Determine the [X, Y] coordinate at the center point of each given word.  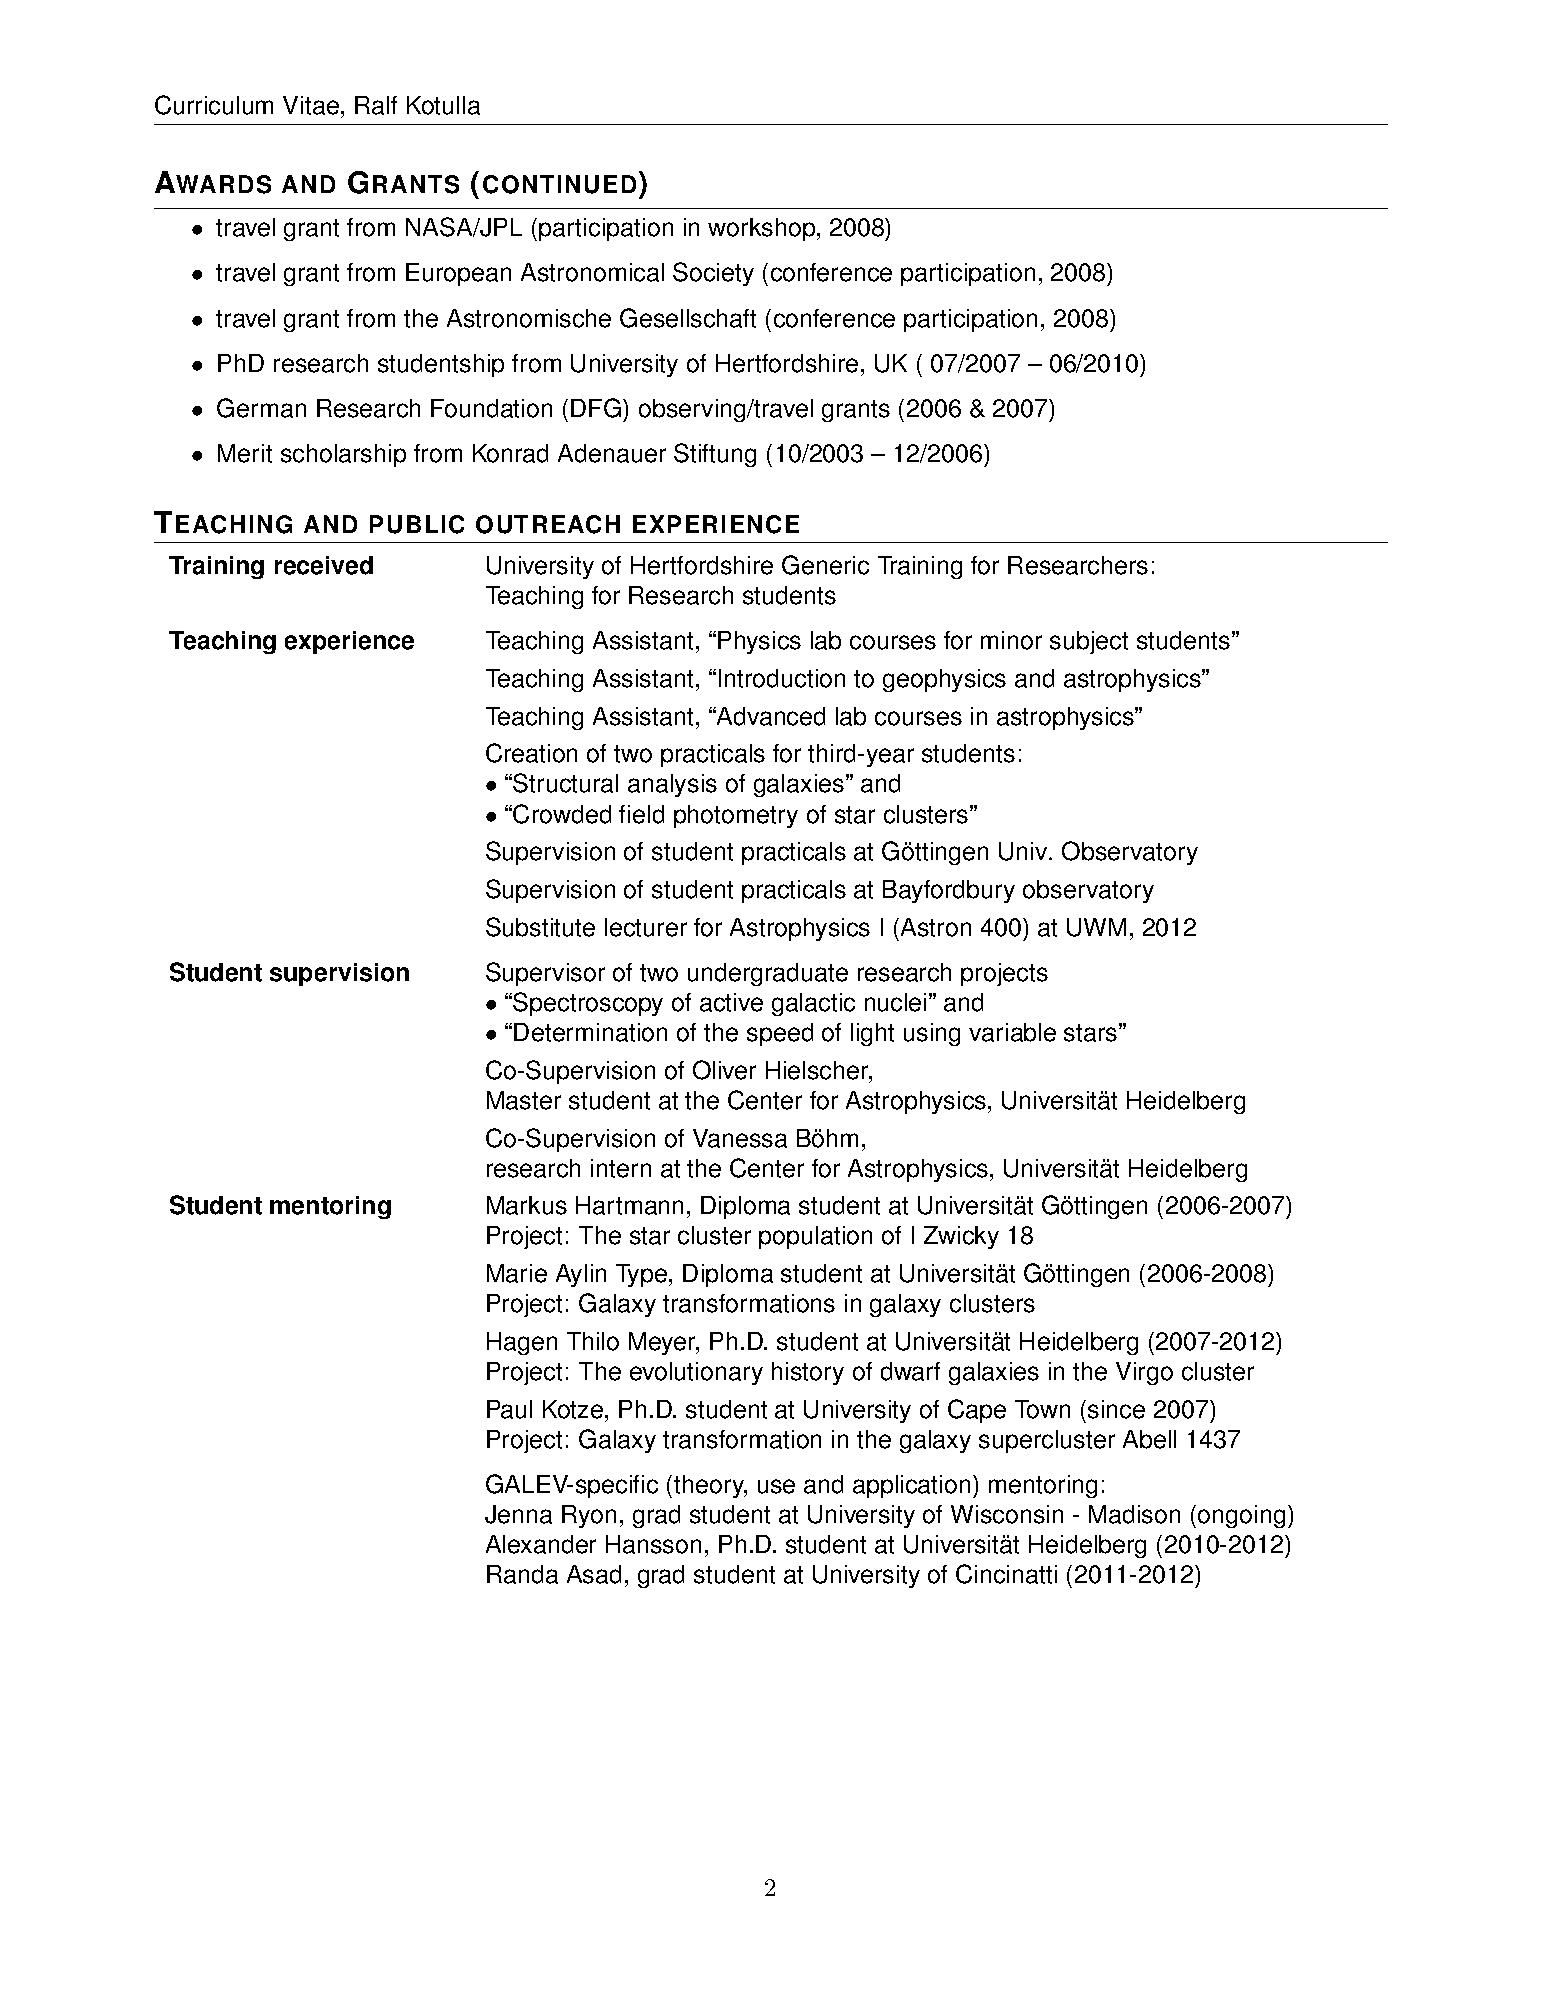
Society [713, 274]
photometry [736, 816]
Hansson [653, 1544]
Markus [527, 1205]
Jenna [518, 1514]
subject [1089, 642]
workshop [763, 229]
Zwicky [961, 1237]
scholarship [343, 455]
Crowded [562, 814]
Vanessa [740, 1138]
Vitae [311, 105]
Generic [825, 565]
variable [1012, 1032]
